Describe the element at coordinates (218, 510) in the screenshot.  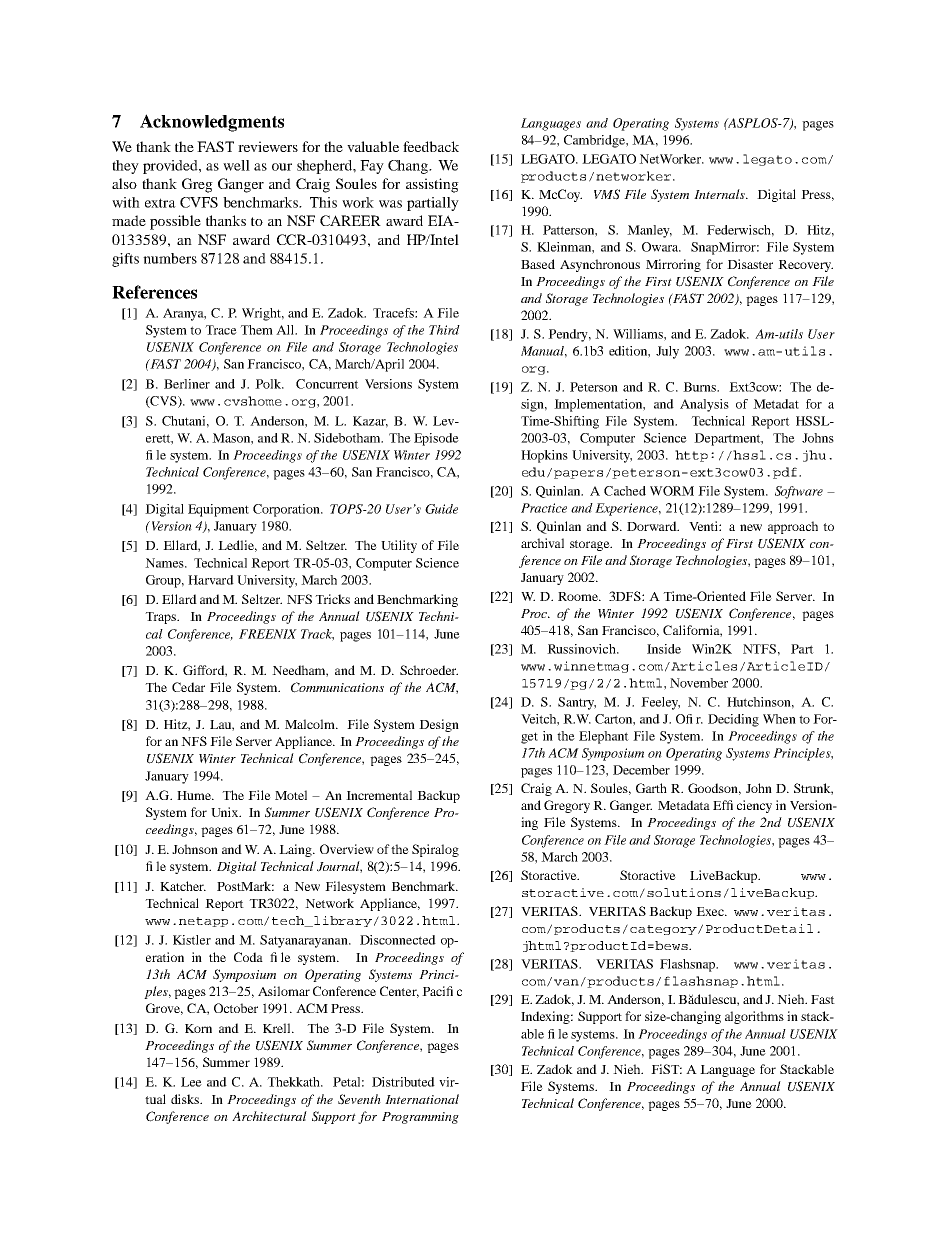
I see `Equipment` at that location.
